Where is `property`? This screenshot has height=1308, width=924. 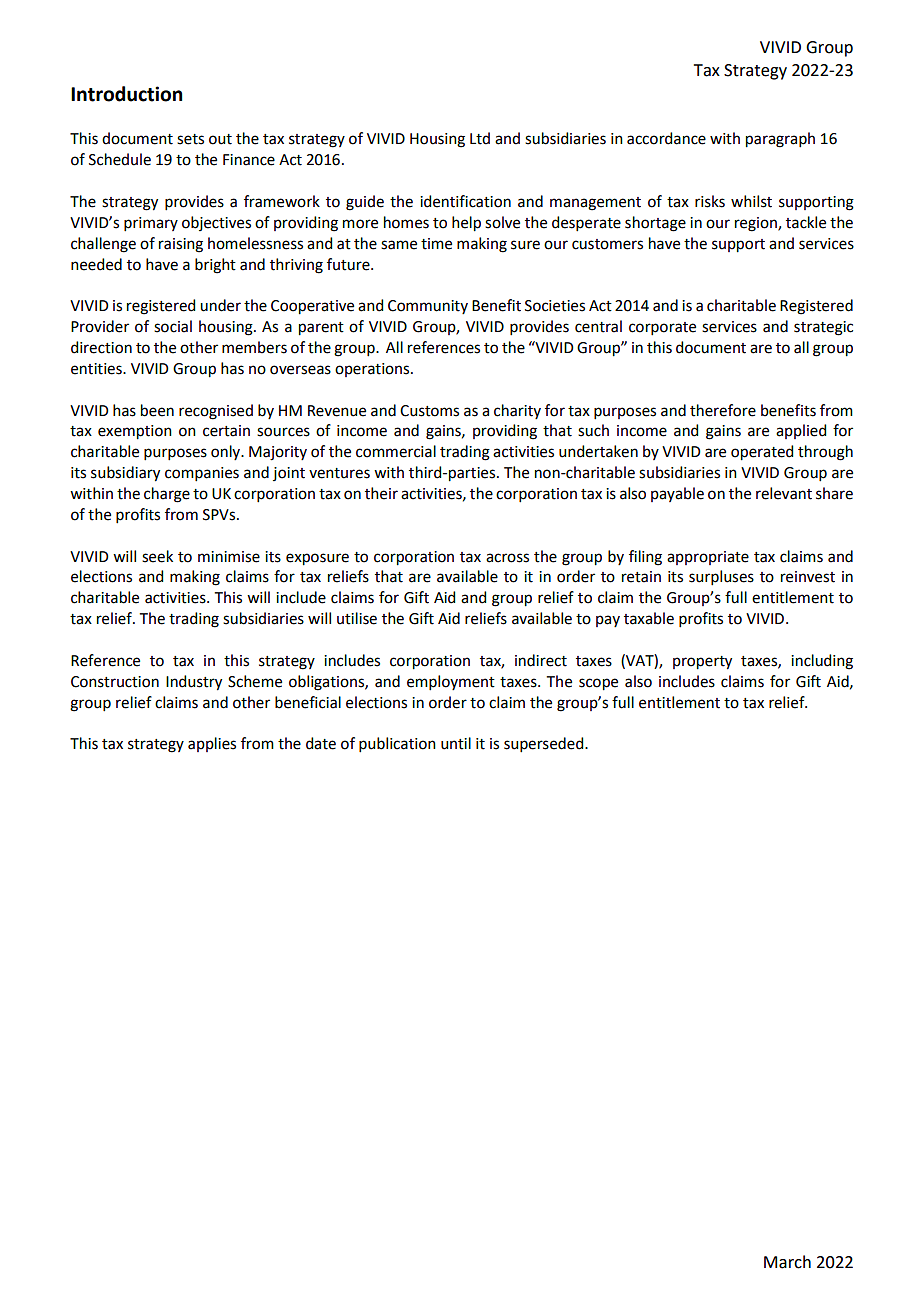
property is located at coordinates (702, 663).
